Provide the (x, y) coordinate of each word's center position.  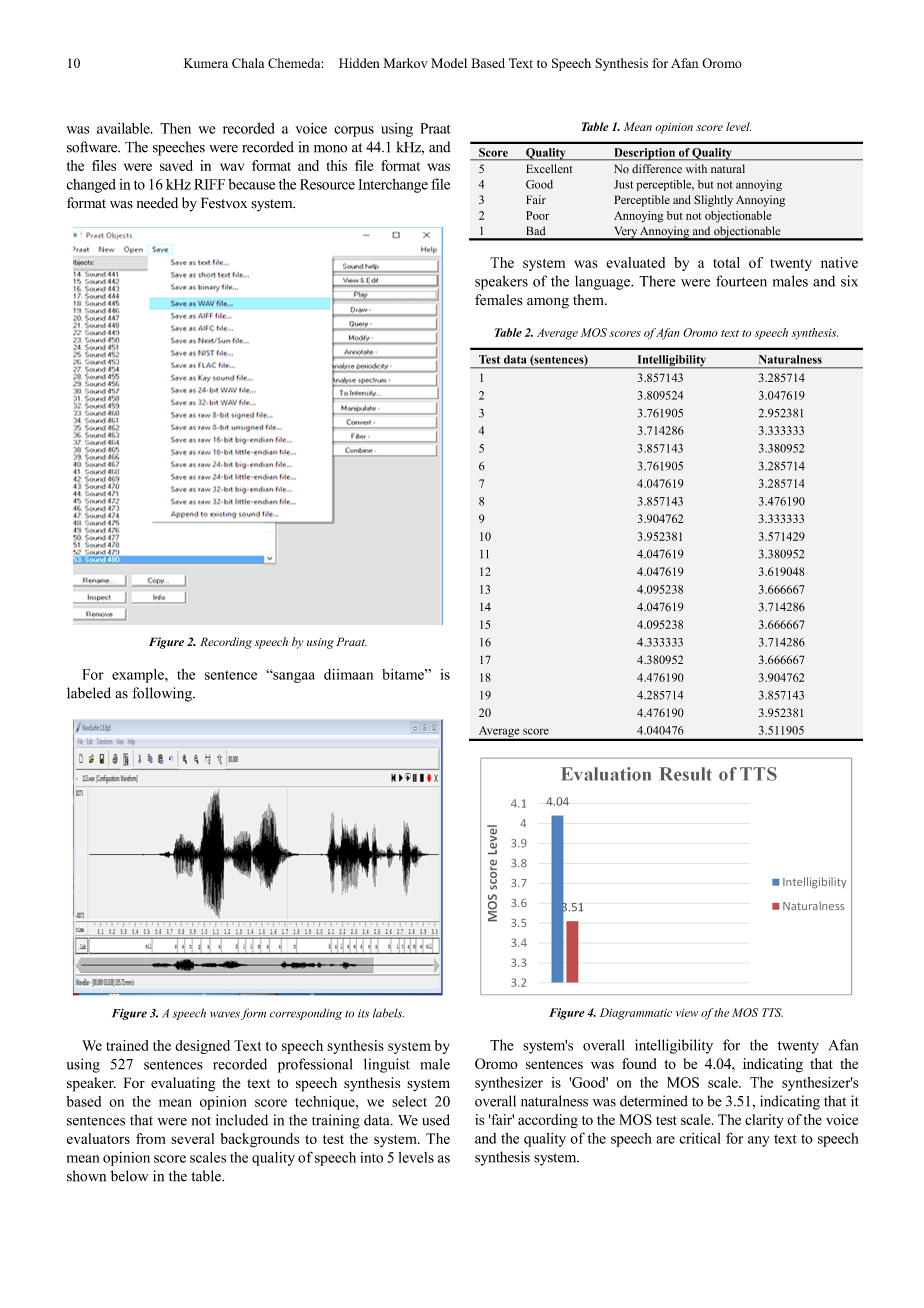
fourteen (741, 281)
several (192, 1138)
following (163, 694)
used (436, 1120)
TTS (772, 1012)
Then (175, 128)
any (759, 1141)
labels (388, 1013)
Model (449, 63)
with (696, 168)
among (548, 303)
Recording (226, 643)
